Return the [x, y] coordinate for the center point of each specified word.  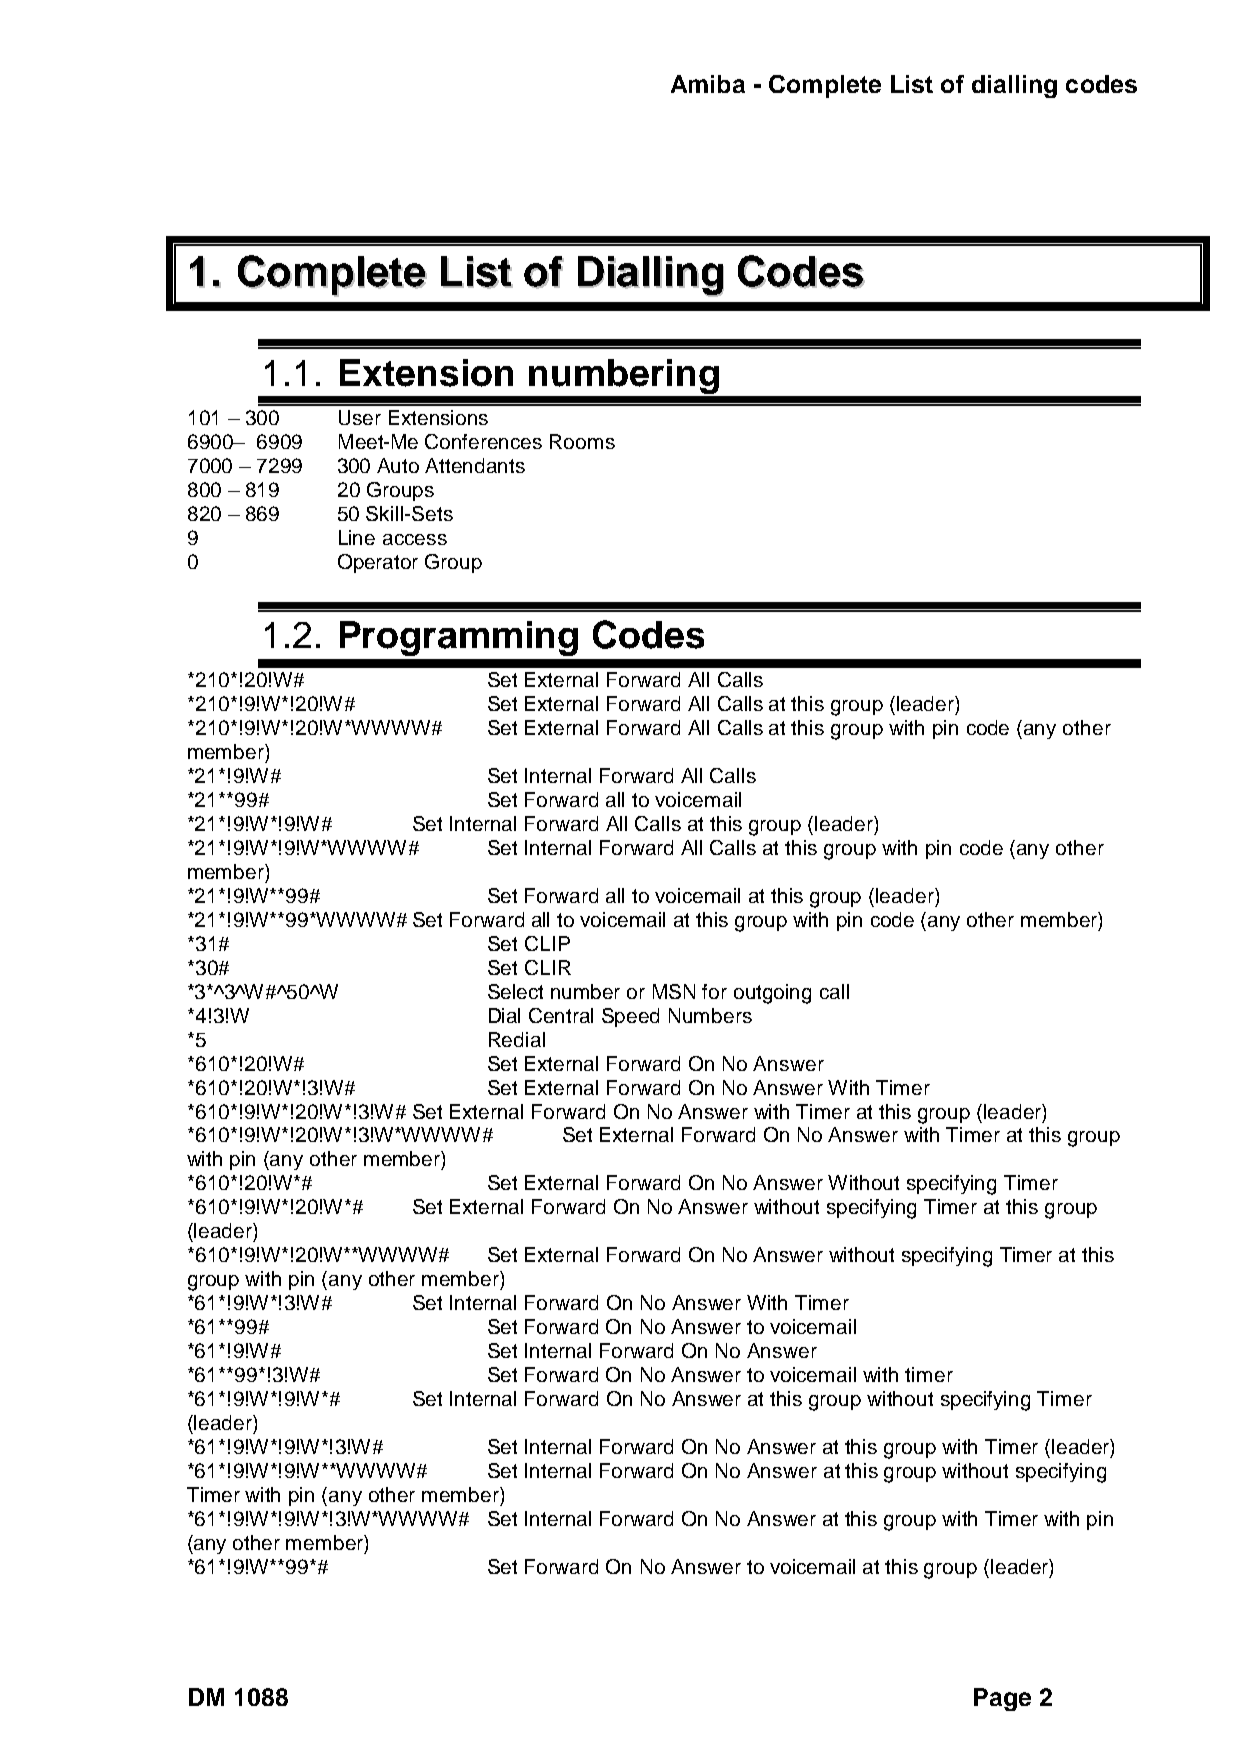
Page [1002, 1699]
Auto [398, 465]
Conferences [483, 441]
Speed [630, 1017]
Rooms [582, 441]
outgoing [772, 994]
